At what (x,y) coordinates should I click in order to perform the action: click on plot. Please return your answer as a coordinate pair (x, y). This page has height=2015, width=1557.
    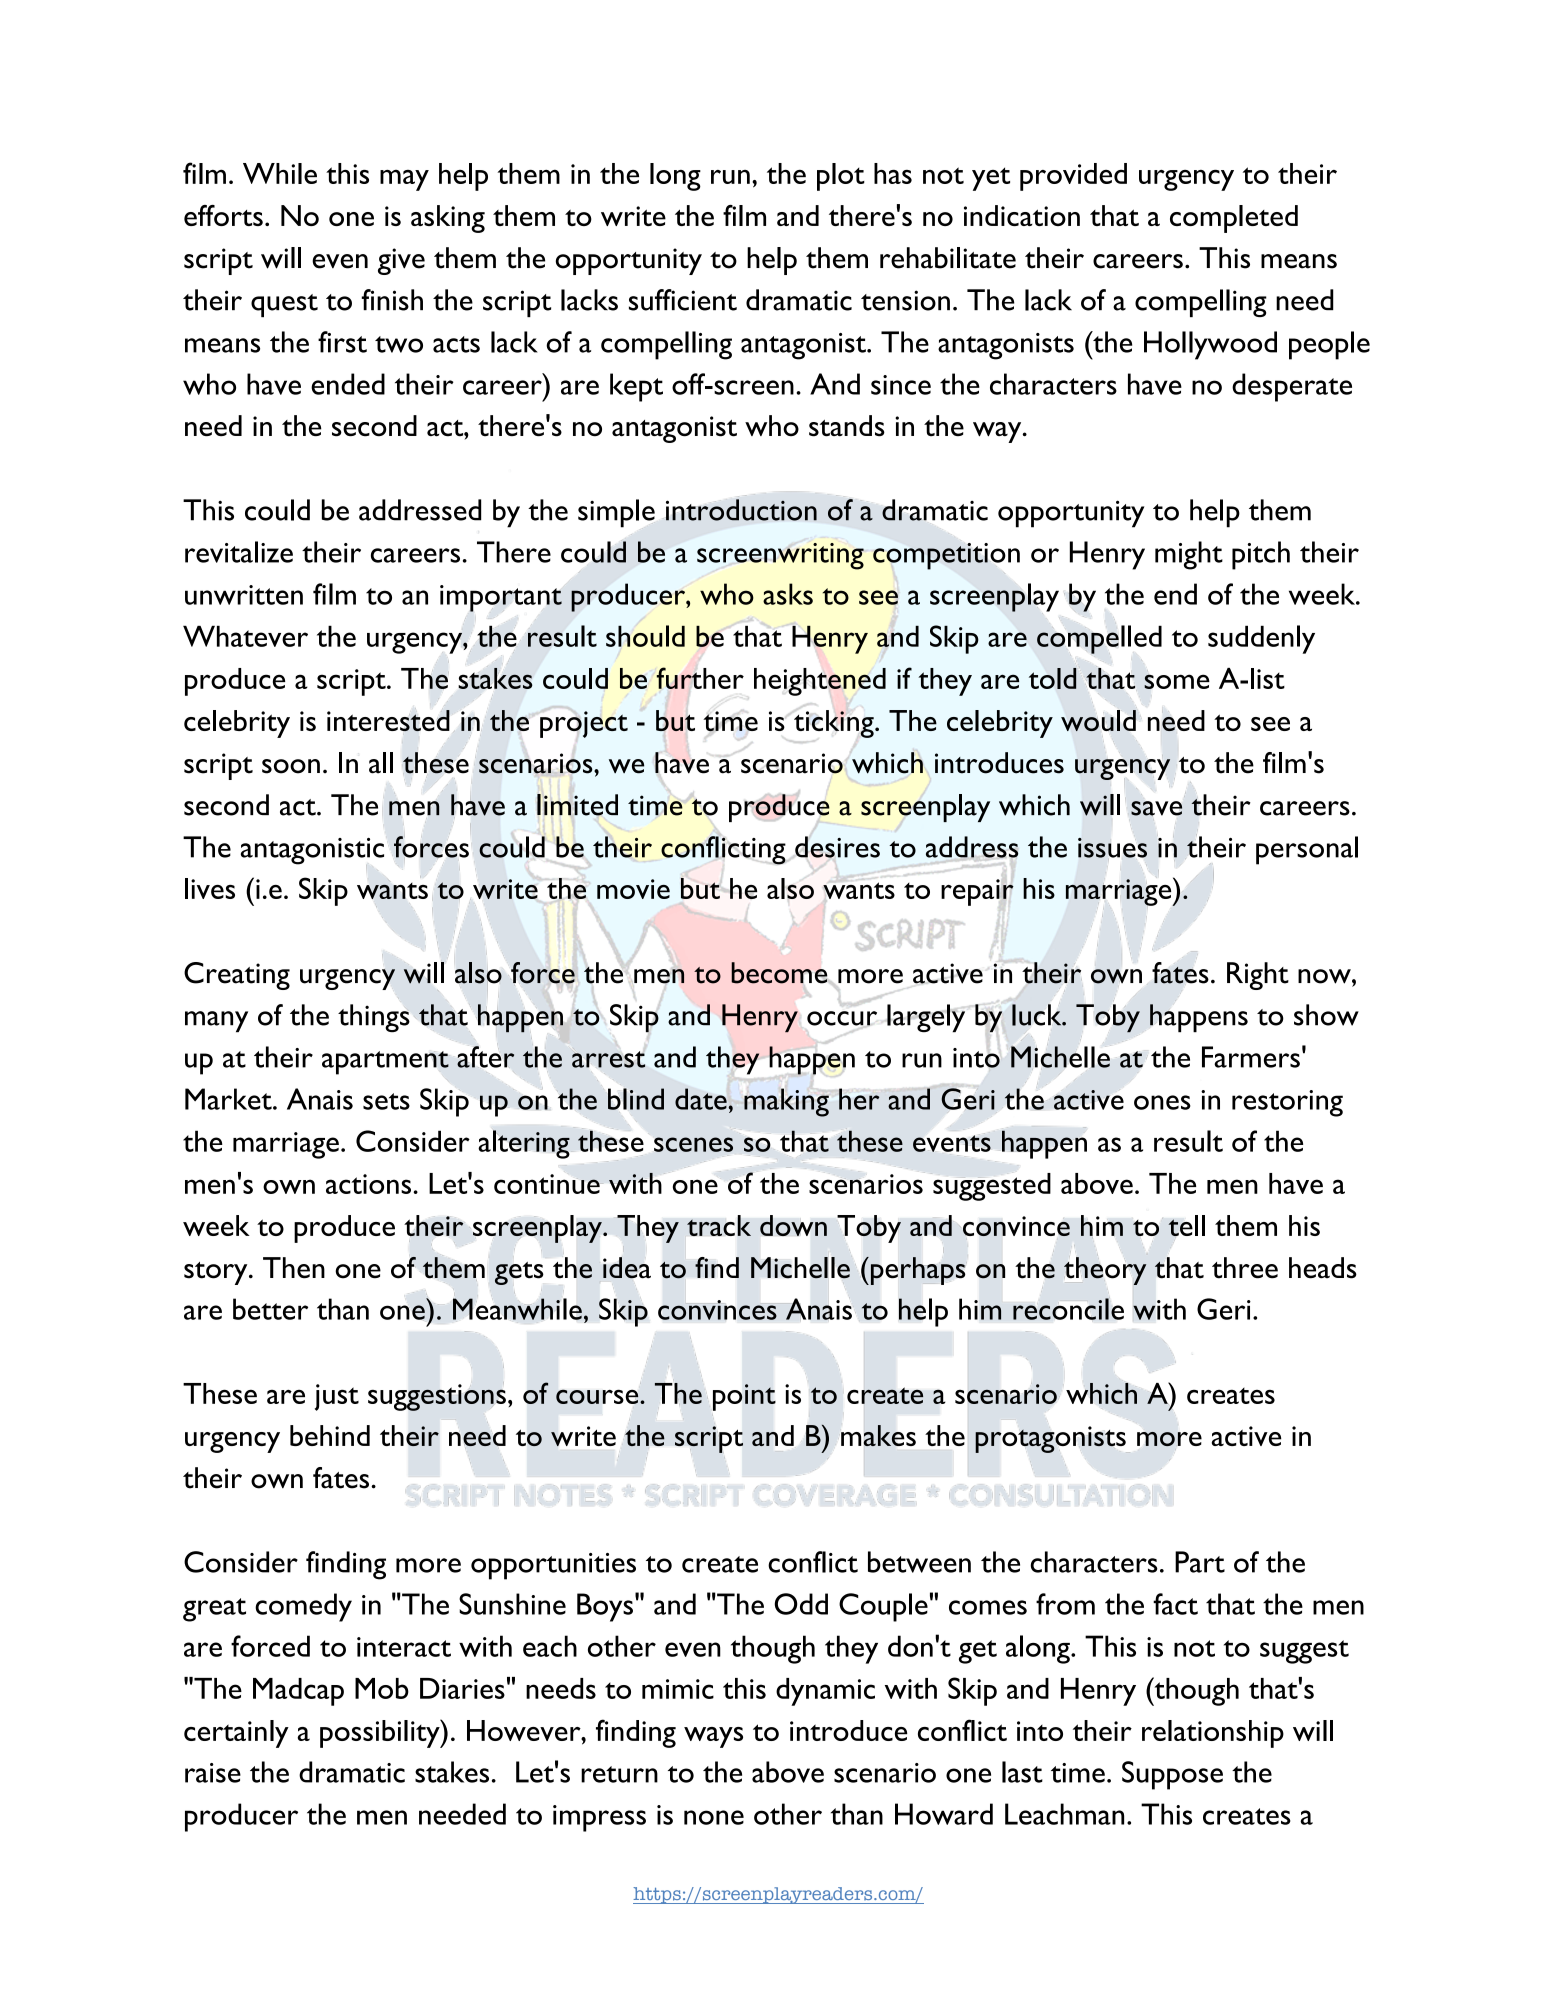
    Looking at the image, I should click on (841, 177).
